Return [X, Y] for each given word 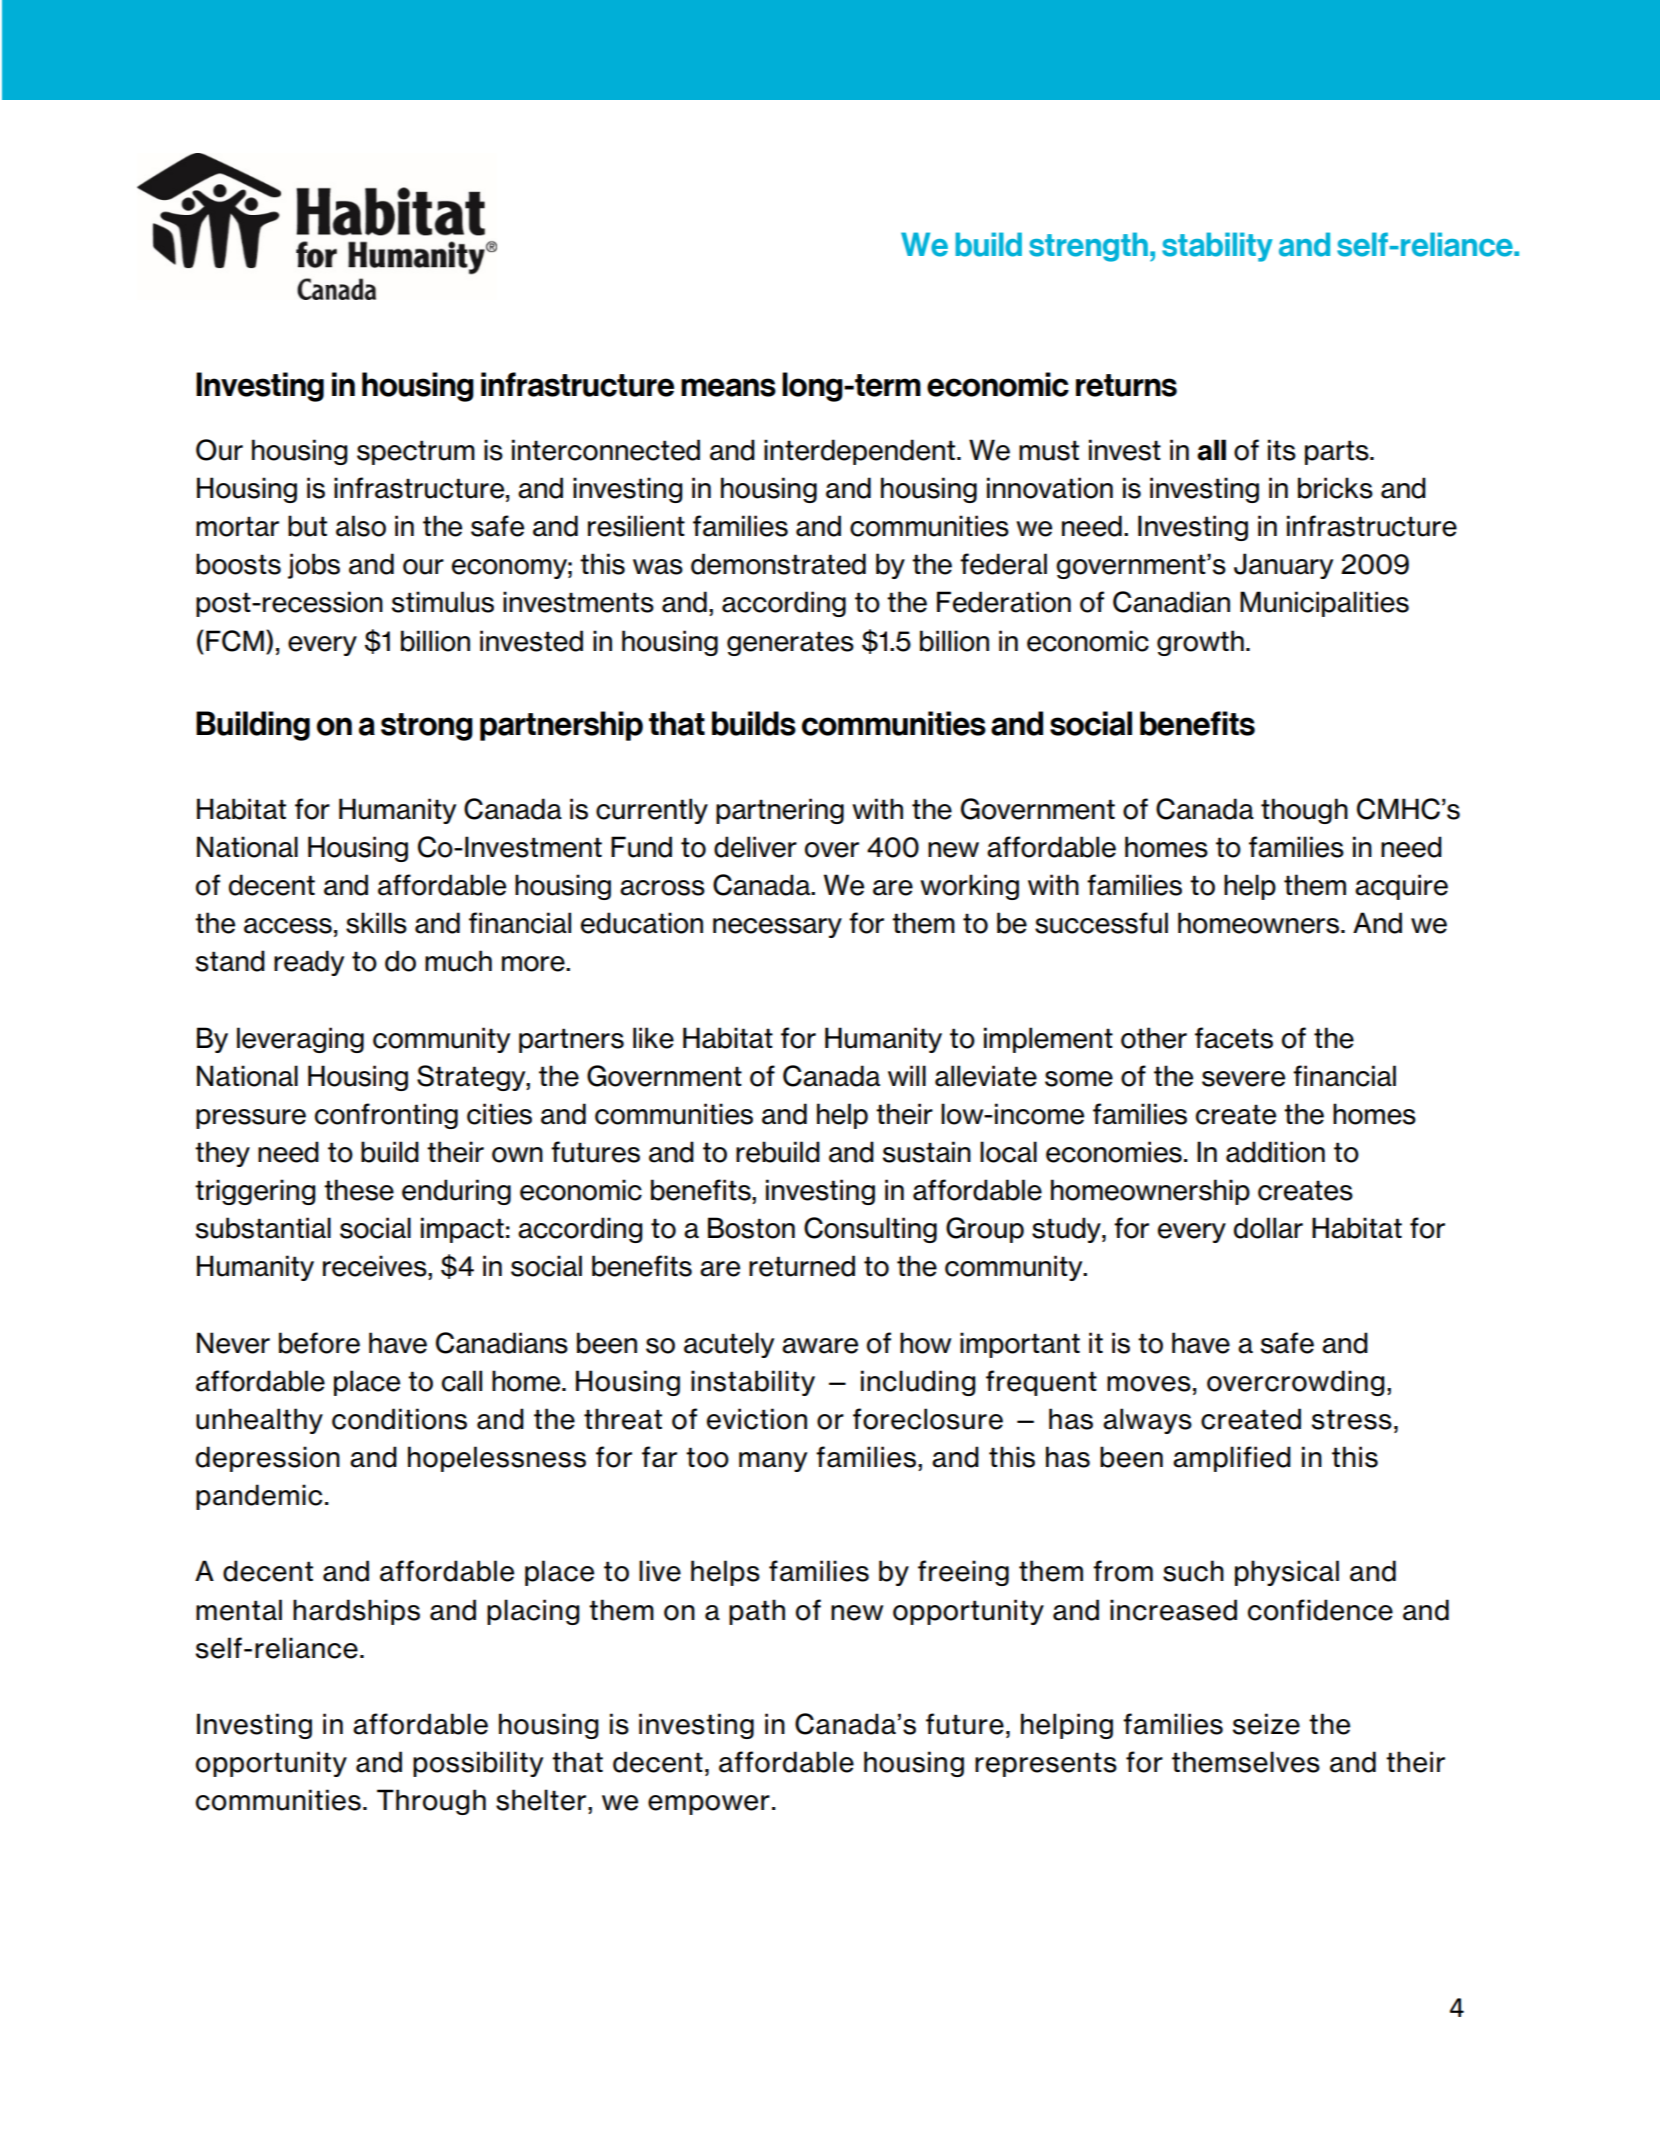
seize [1266, 1724]
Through [431, 1802]
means [728, 387]
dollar [1268, 1228]
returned [802, 1266]
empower [709, 1805]
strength [1088, 247]
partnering [780, 811]
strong [427, 727]
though [1304, 811]
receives [376, 1266]
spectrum [416, 452]
